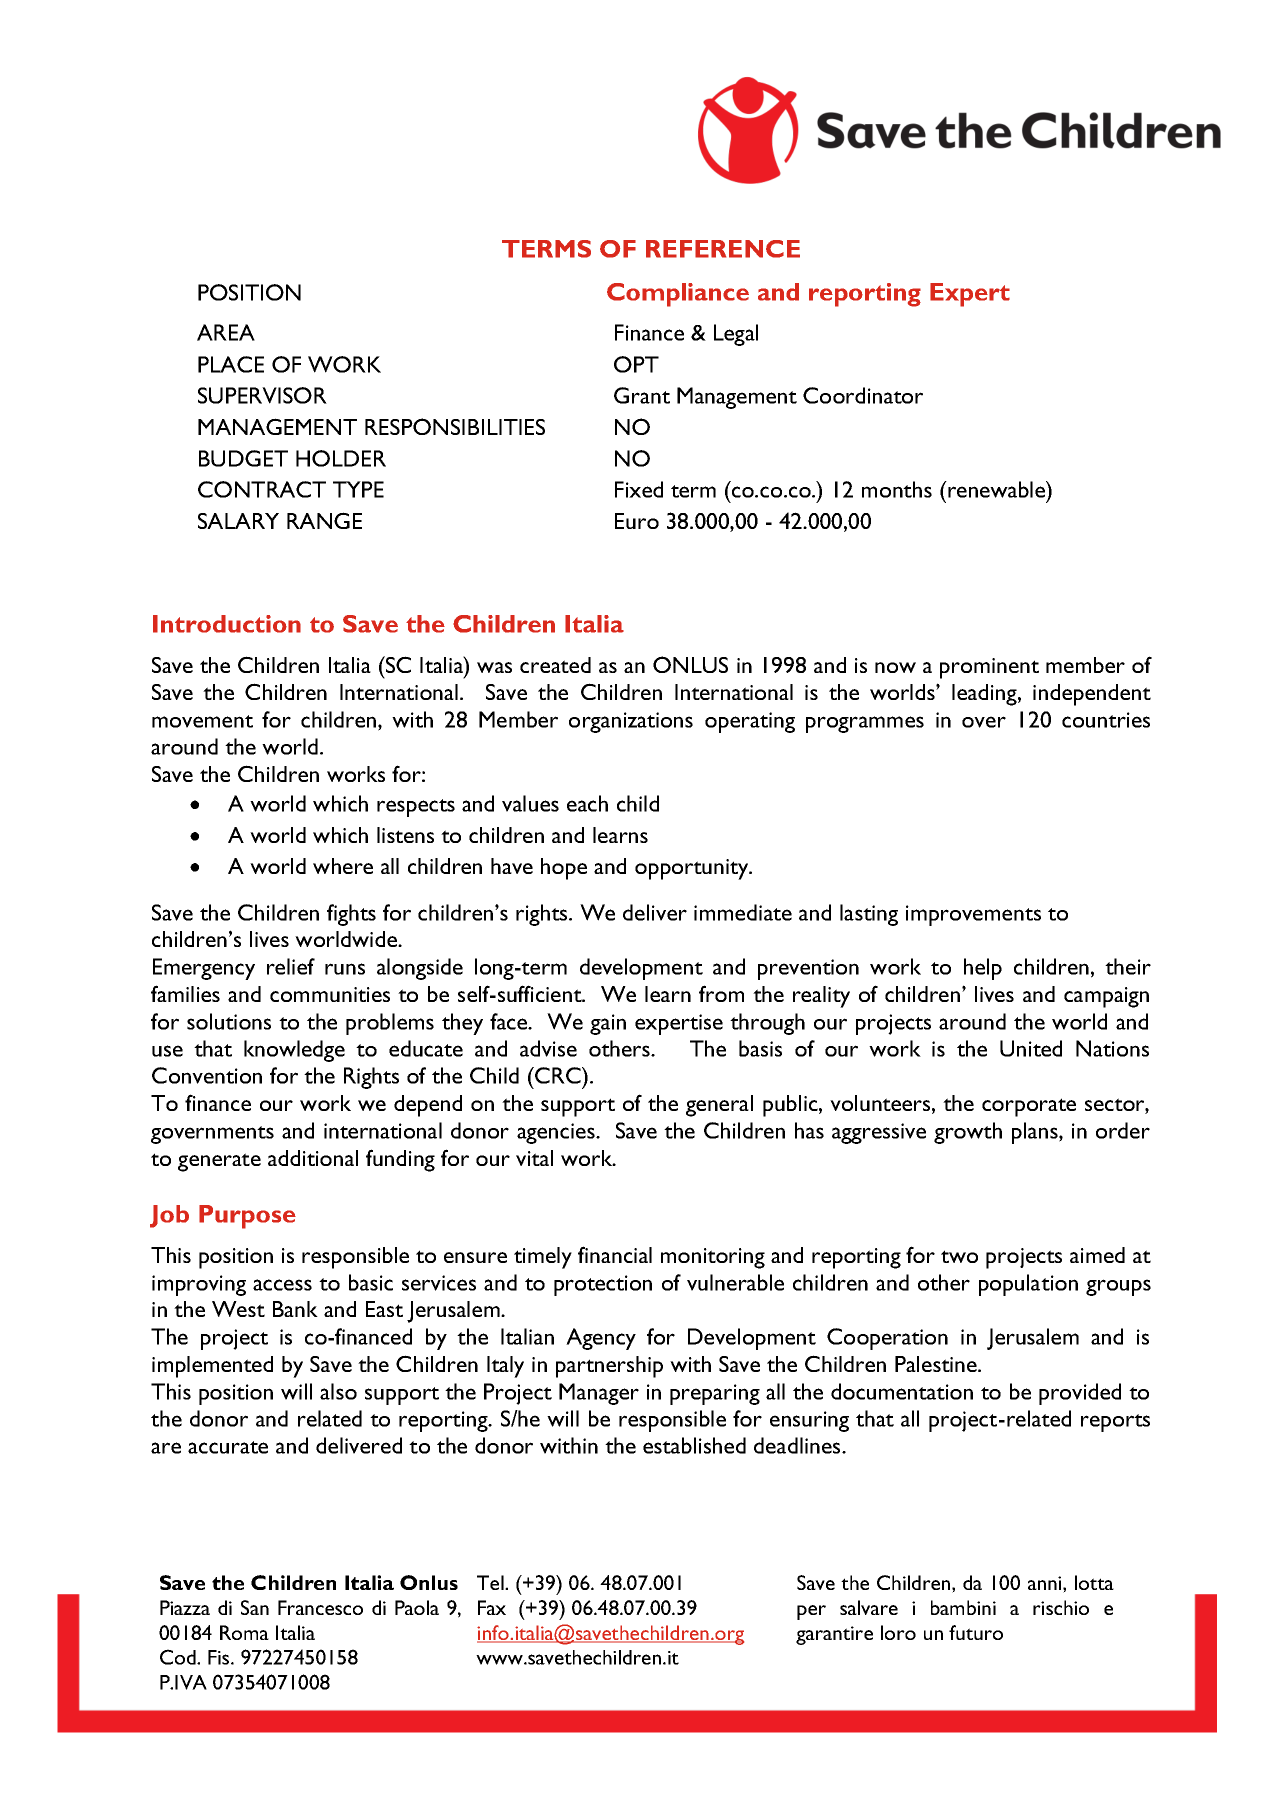 The width and height of the document is (1273, 1800). What do you see at coordinates (226, 332) in the document?
I see `AREA` at bounding box center [226, 332].
